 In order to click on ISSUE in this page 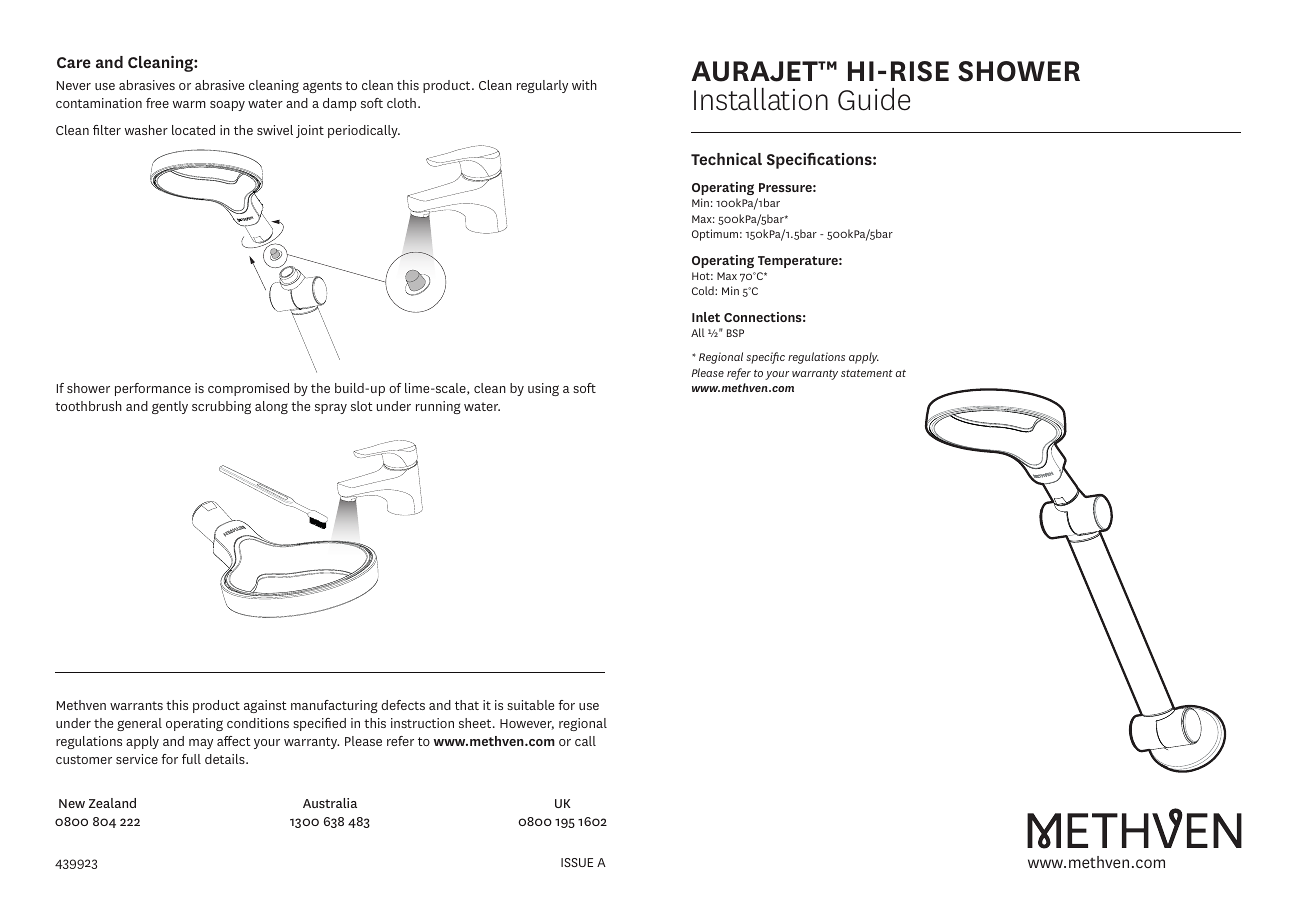, I will do `click(577, 862)`.
